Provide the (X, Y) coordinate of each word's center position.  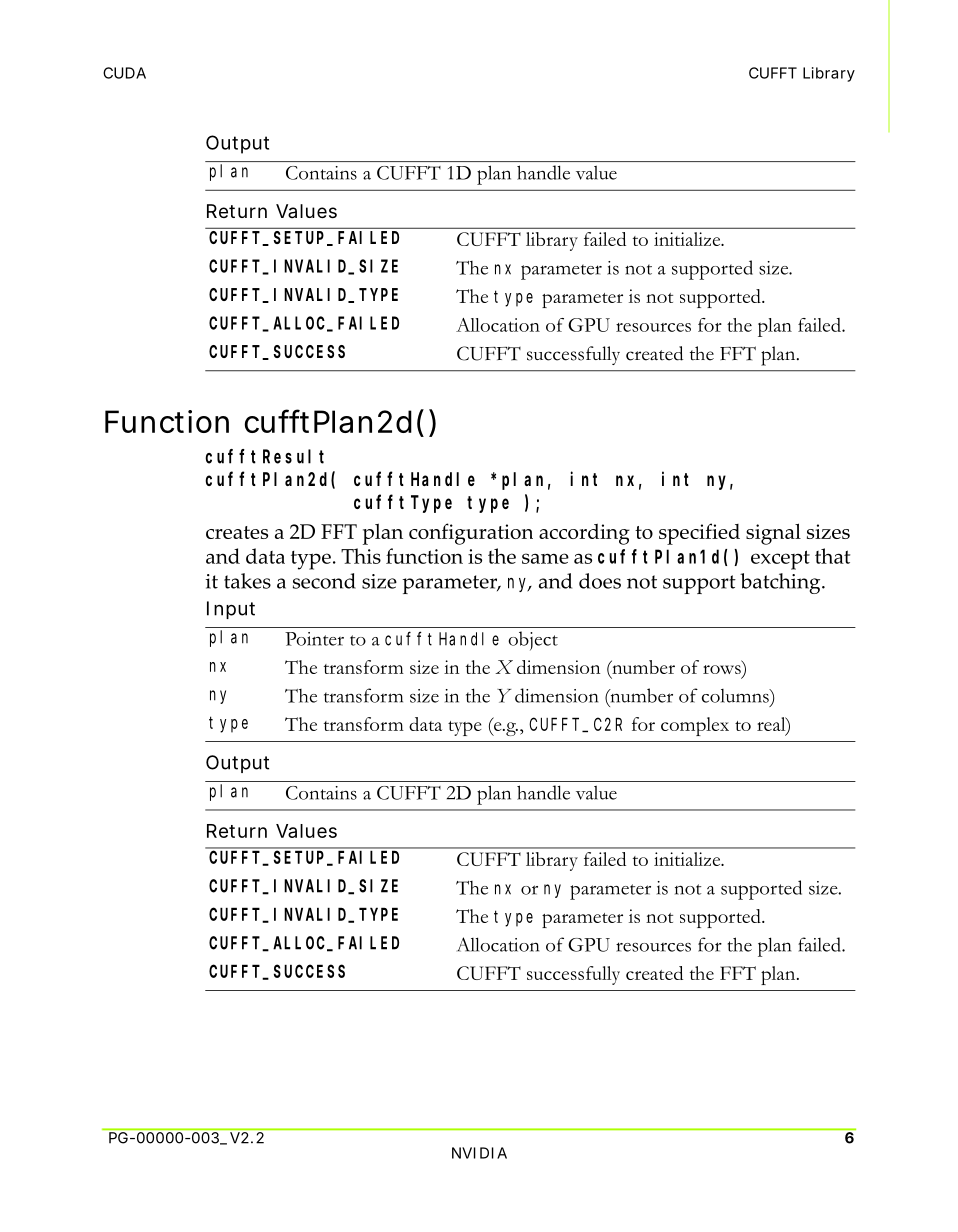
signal (773, 534)
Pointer (314, 639)
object (533, 641)
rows (723, 669)
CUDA (124, 73)
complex (695, 726)
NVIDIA (479, 1153)
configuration (471, 534)
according (584, 534)
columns (736, 696)
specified (699, 534)
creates (237, 532)
